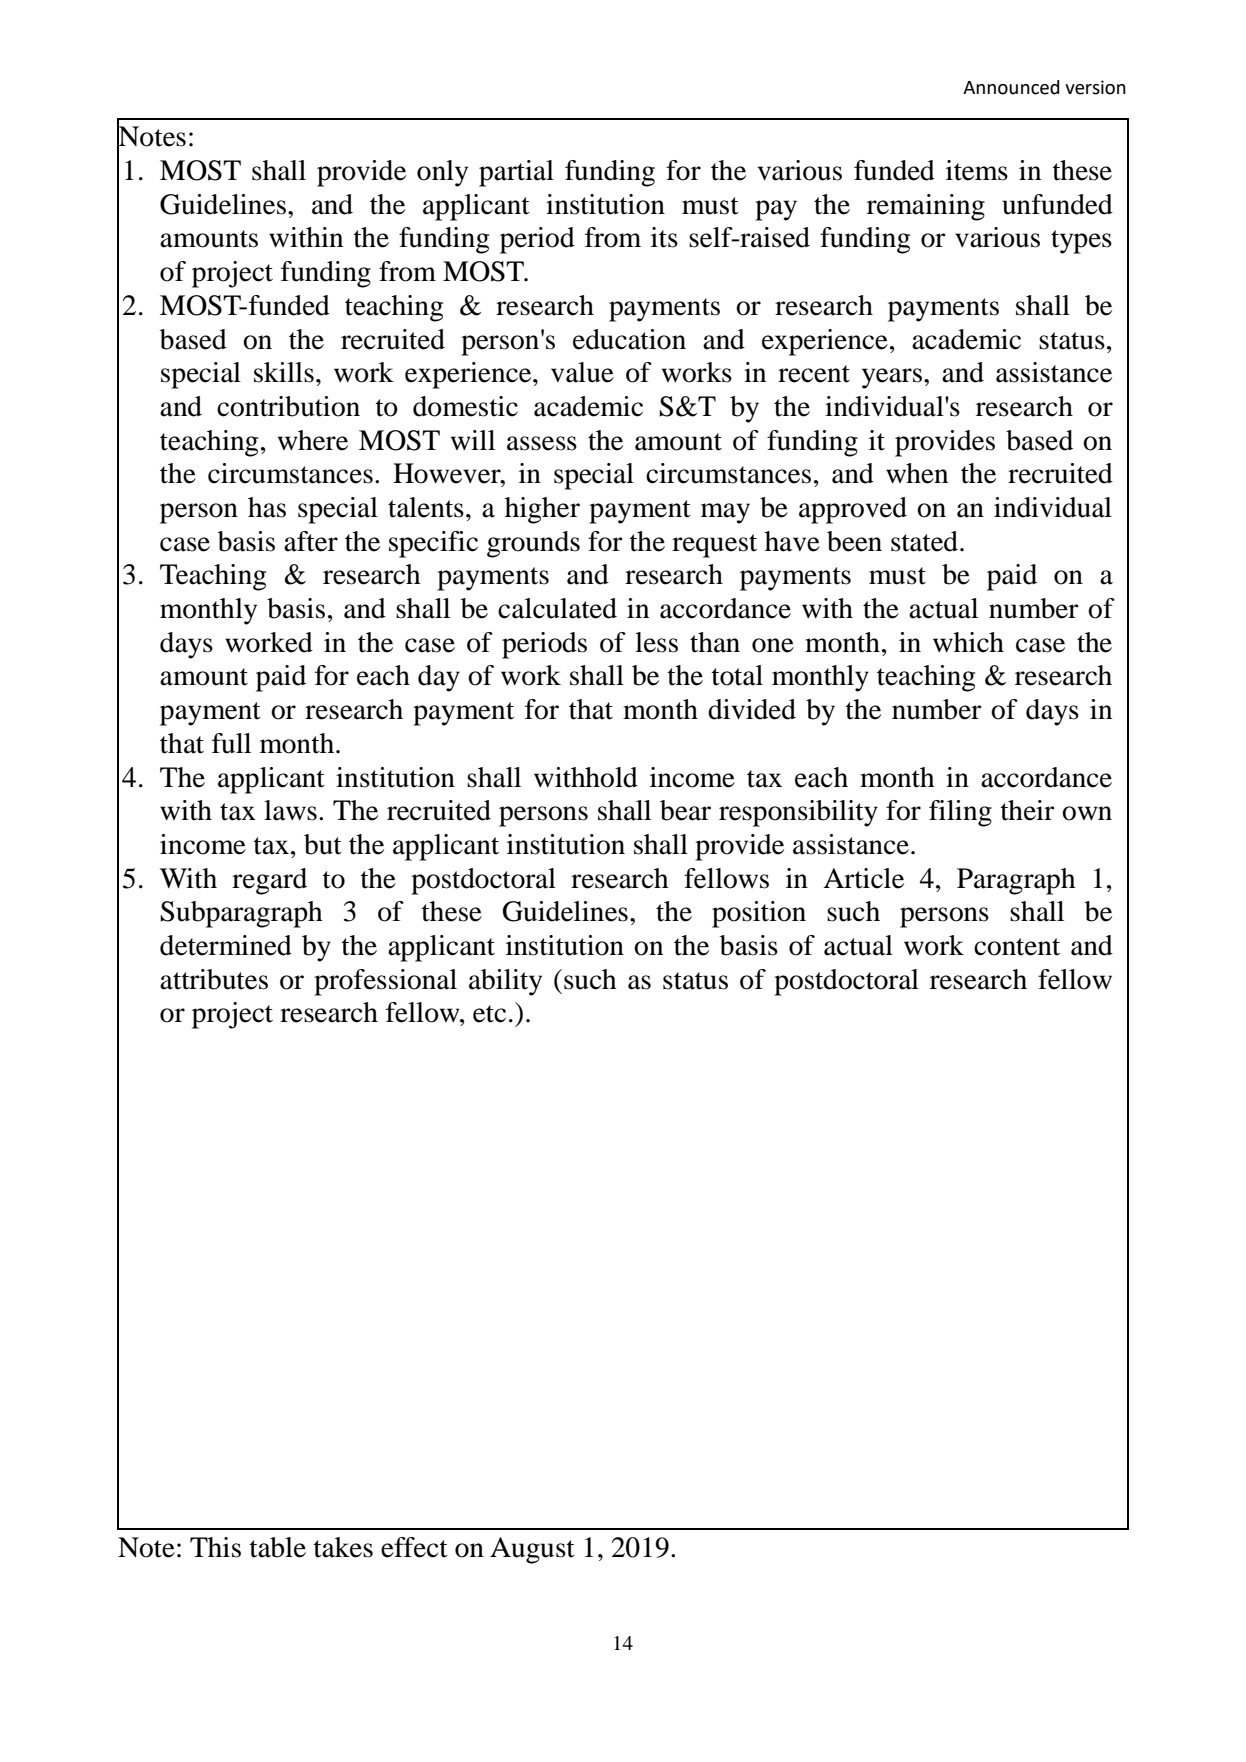 This screenshot has height=1762, width=1246. I want to click on contribution, so click(288, 406).
